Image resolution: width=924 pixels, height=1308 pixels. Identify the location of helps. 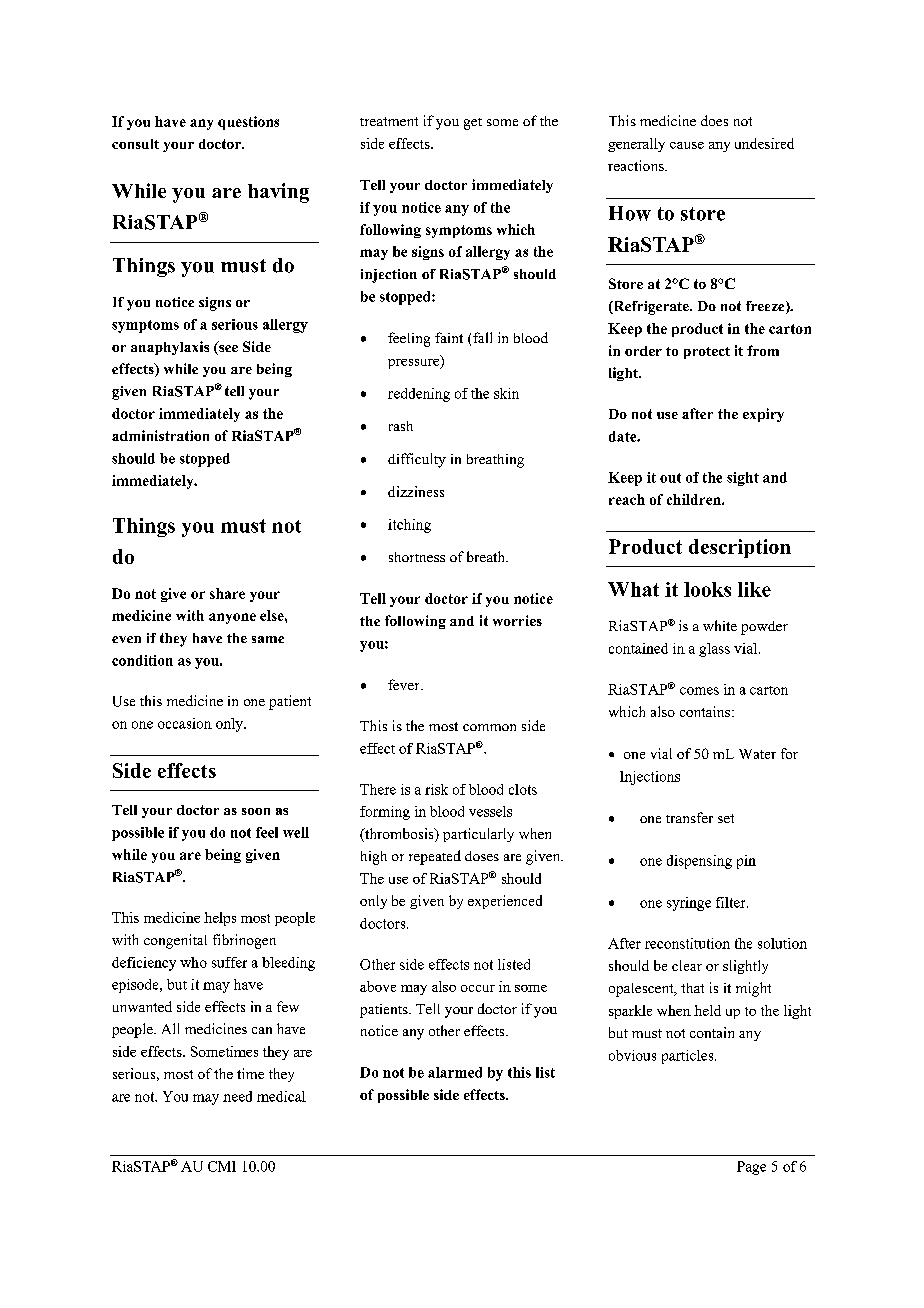
(220, 919).
